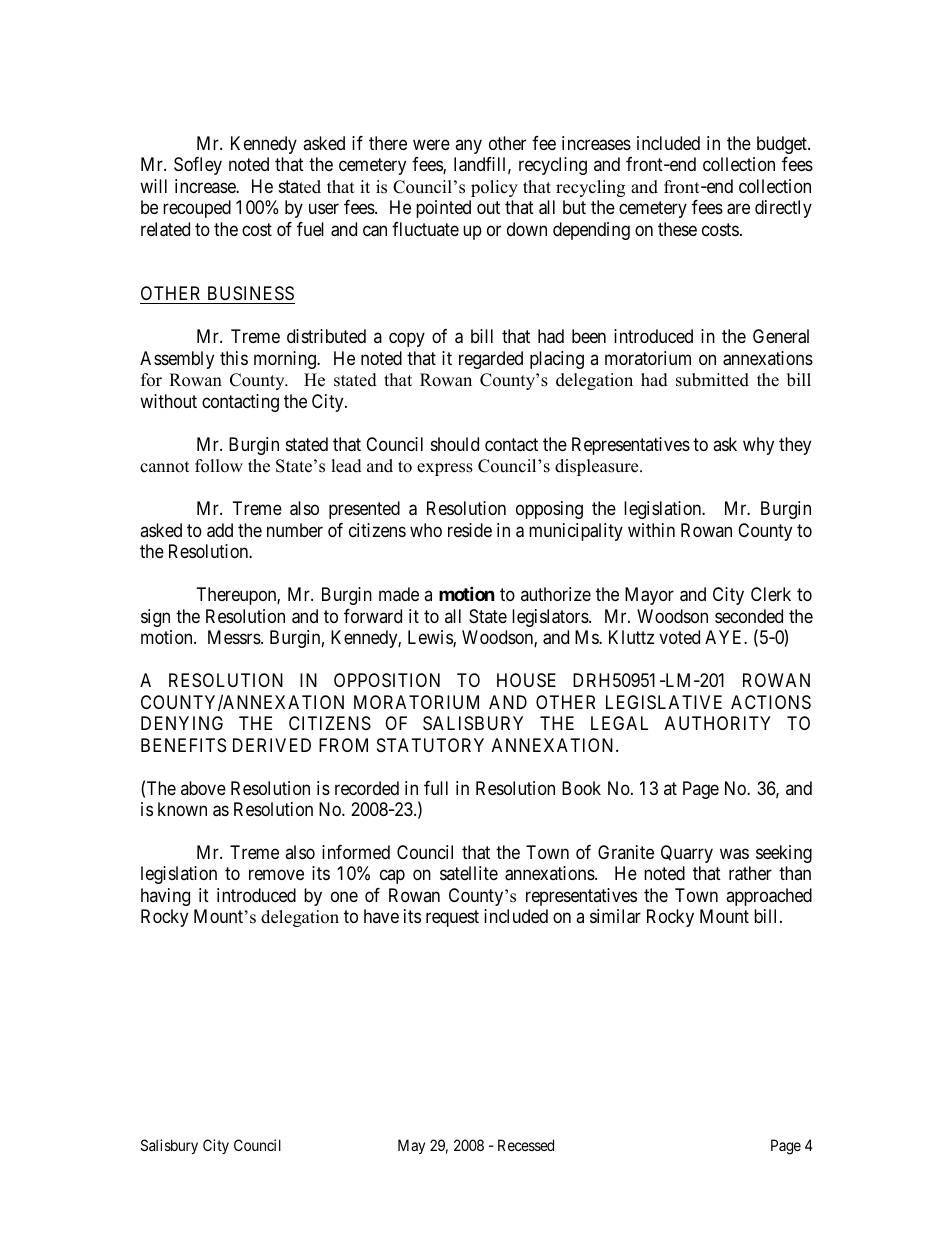  I want to click on are, so click(738, 209).
